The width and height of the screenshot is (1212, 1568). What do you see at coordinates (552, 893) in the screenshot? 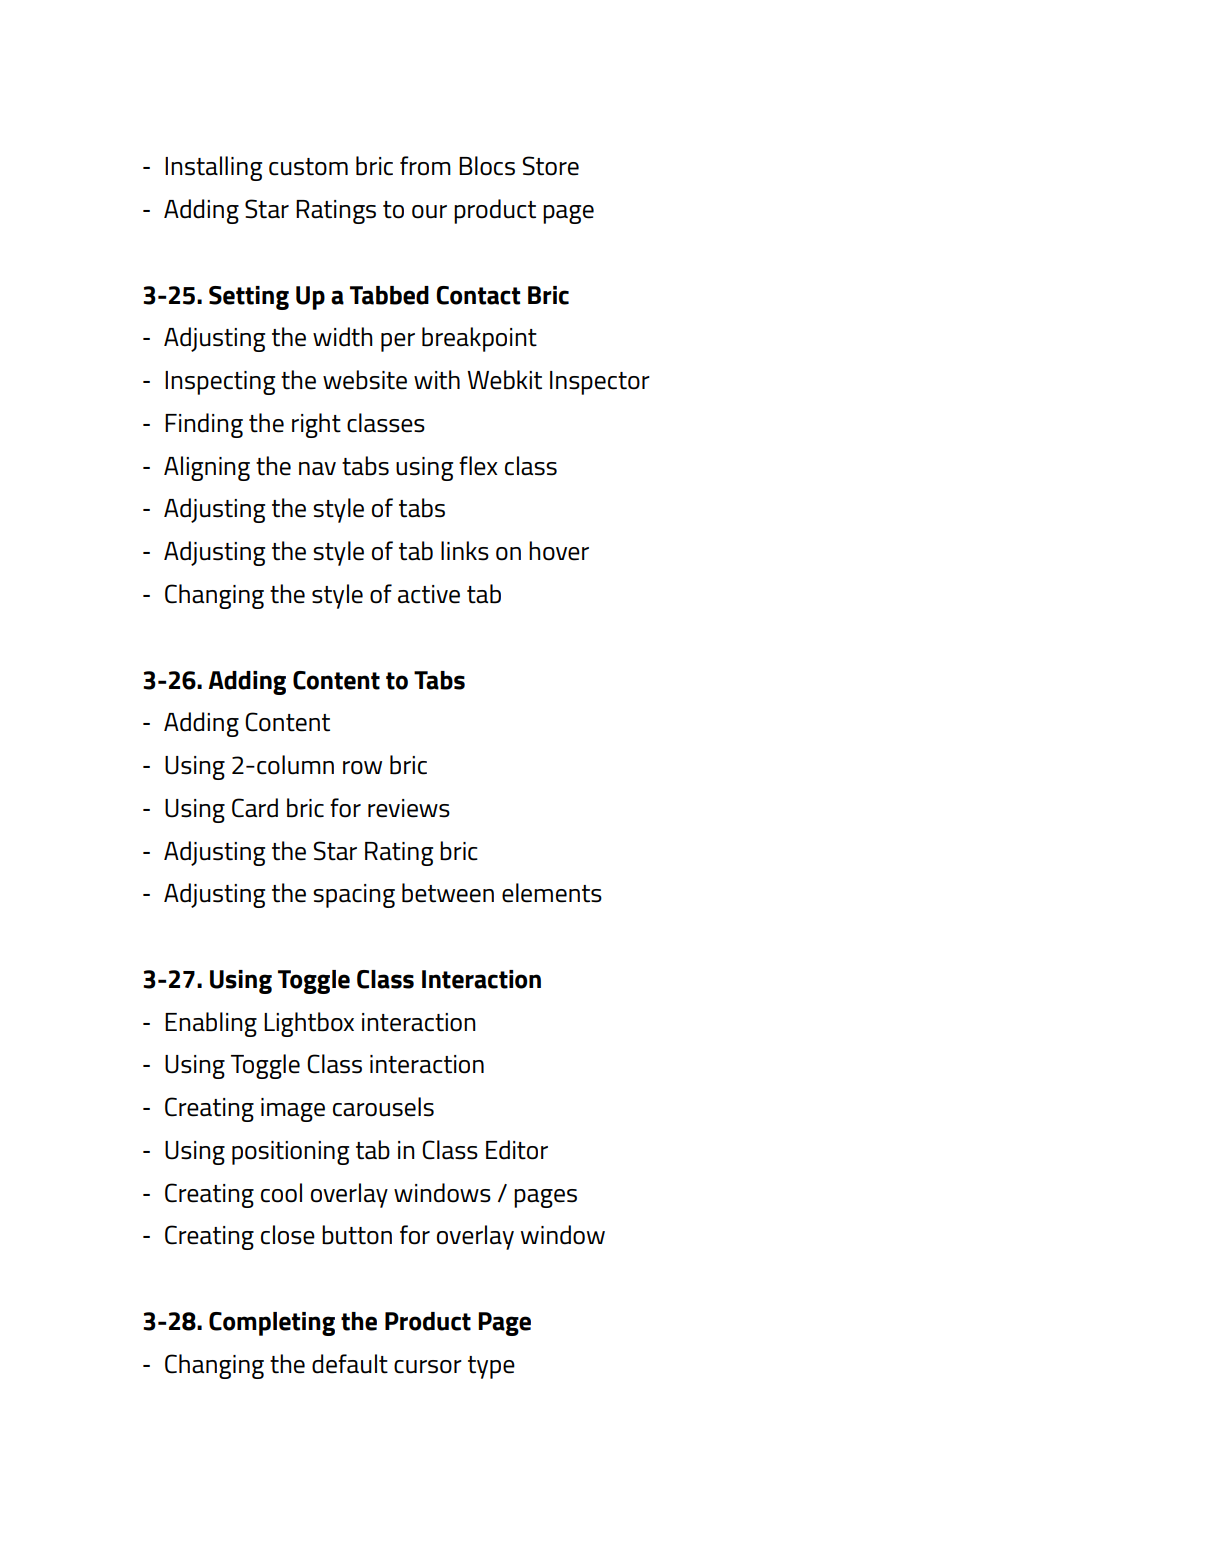
I see `elements` at bounding box center [552, 893].
